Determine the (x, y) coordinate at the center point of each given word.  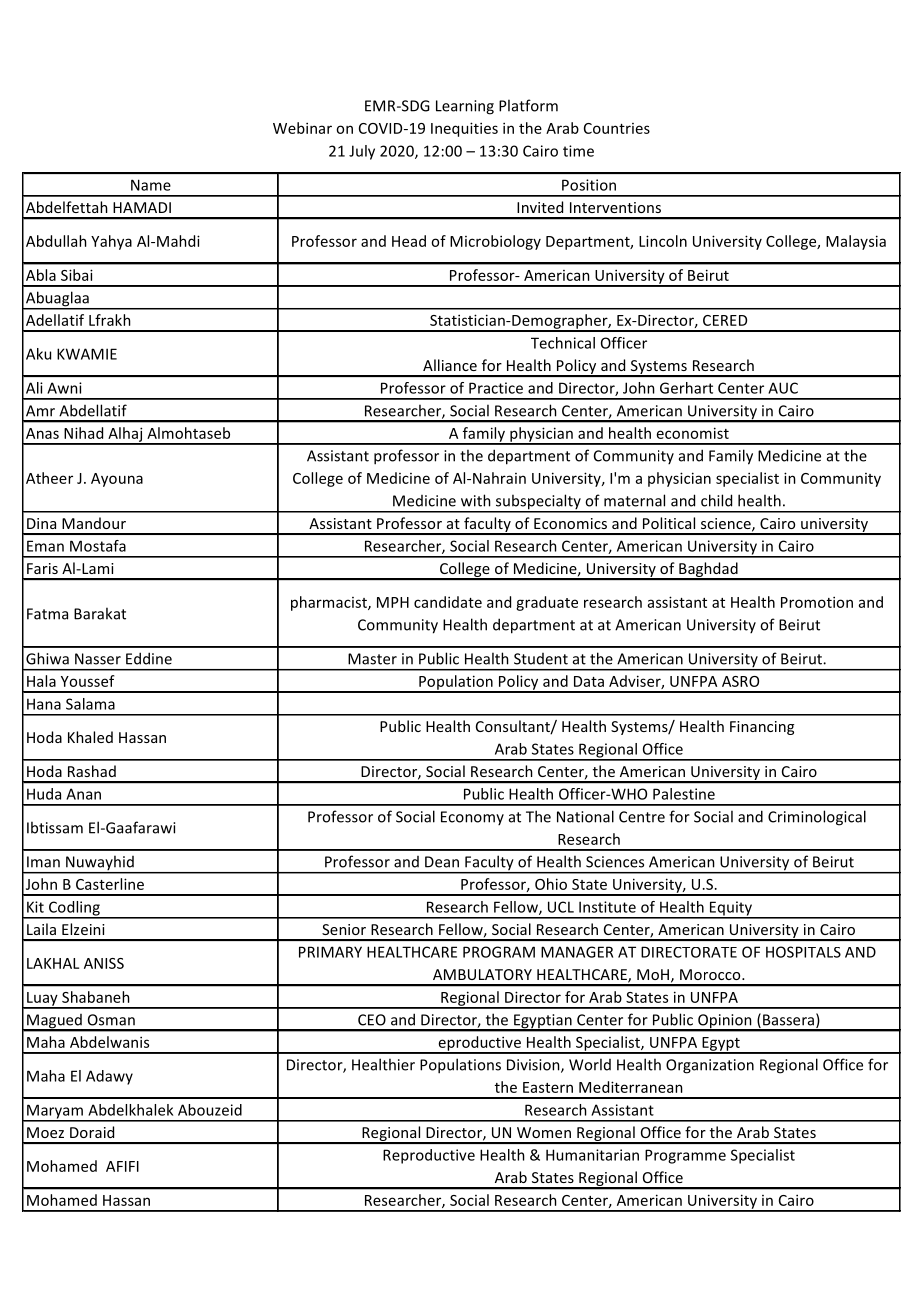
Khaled (90, 737)
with (476, 500)
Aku (38, 354)
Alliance (450, 365)
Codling (74, 909)
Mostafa (98, 546)
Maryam (55, 1112)
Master (372, 659)
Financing (762, 728)
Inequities (464, 129)
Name (151, 185)
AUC (783, 388)
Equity (731, 909)
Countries (617, 128)
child (716, 500)
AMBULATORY (482, 974)
